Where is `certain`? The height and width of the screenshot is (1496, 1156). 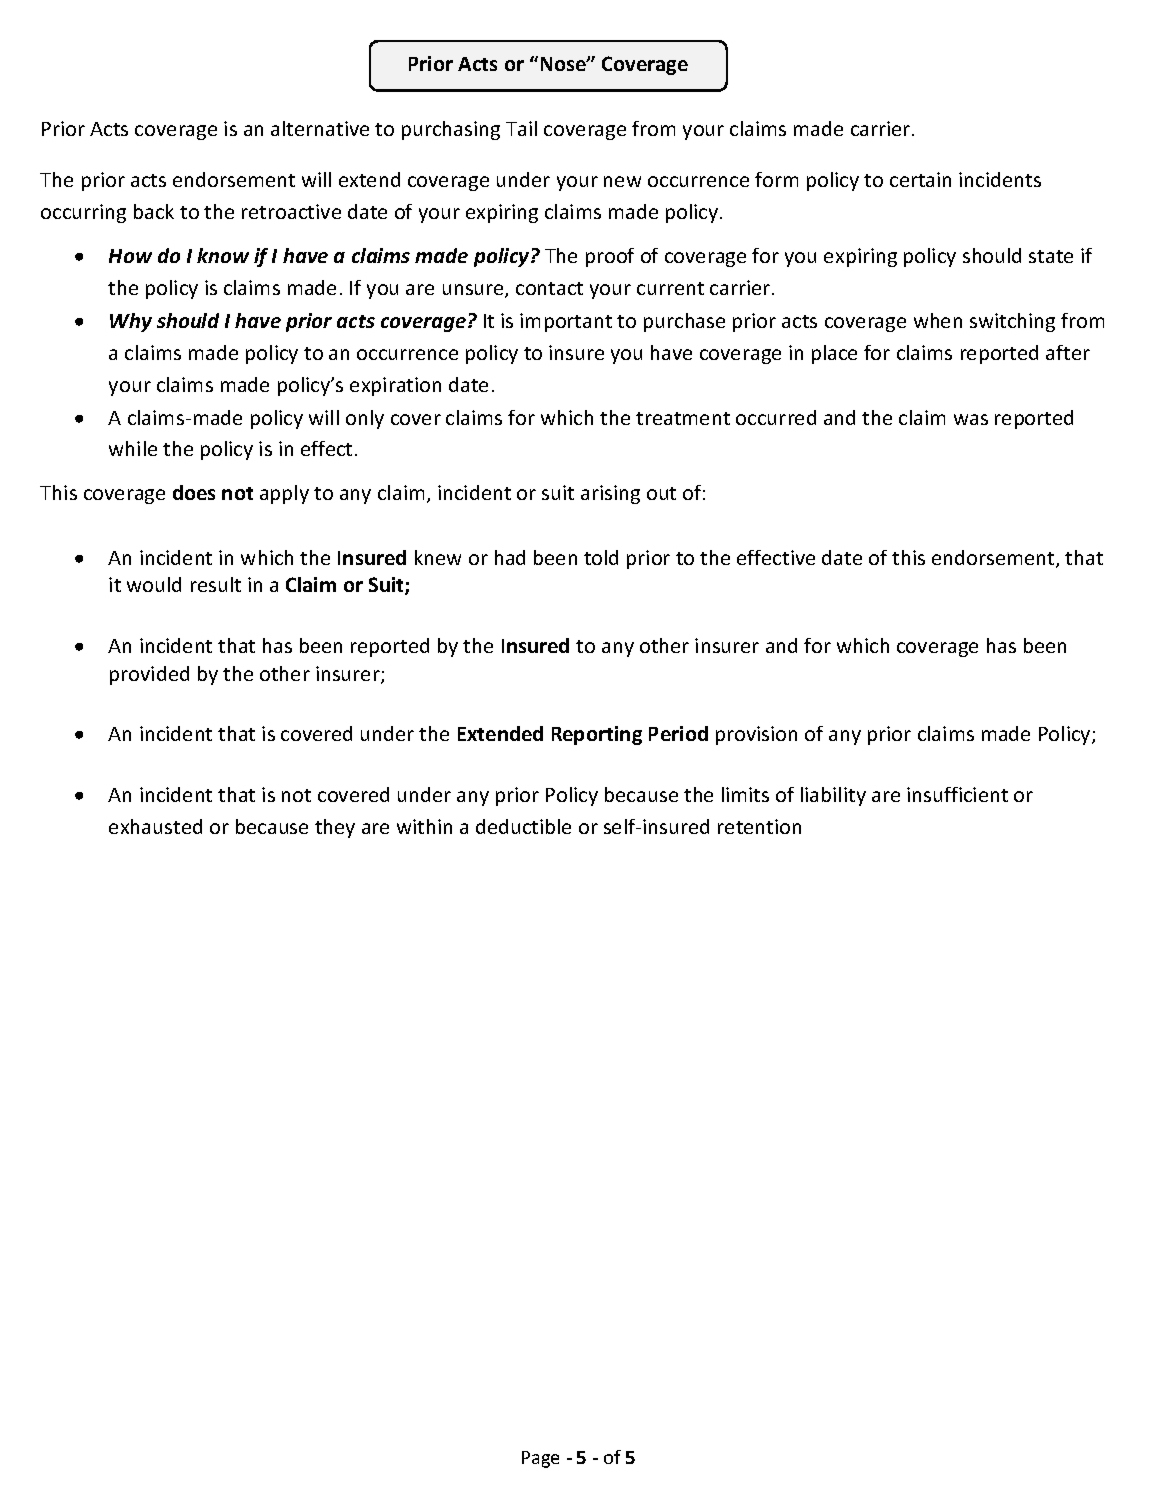
certain is located at coordinates (920, 179).
